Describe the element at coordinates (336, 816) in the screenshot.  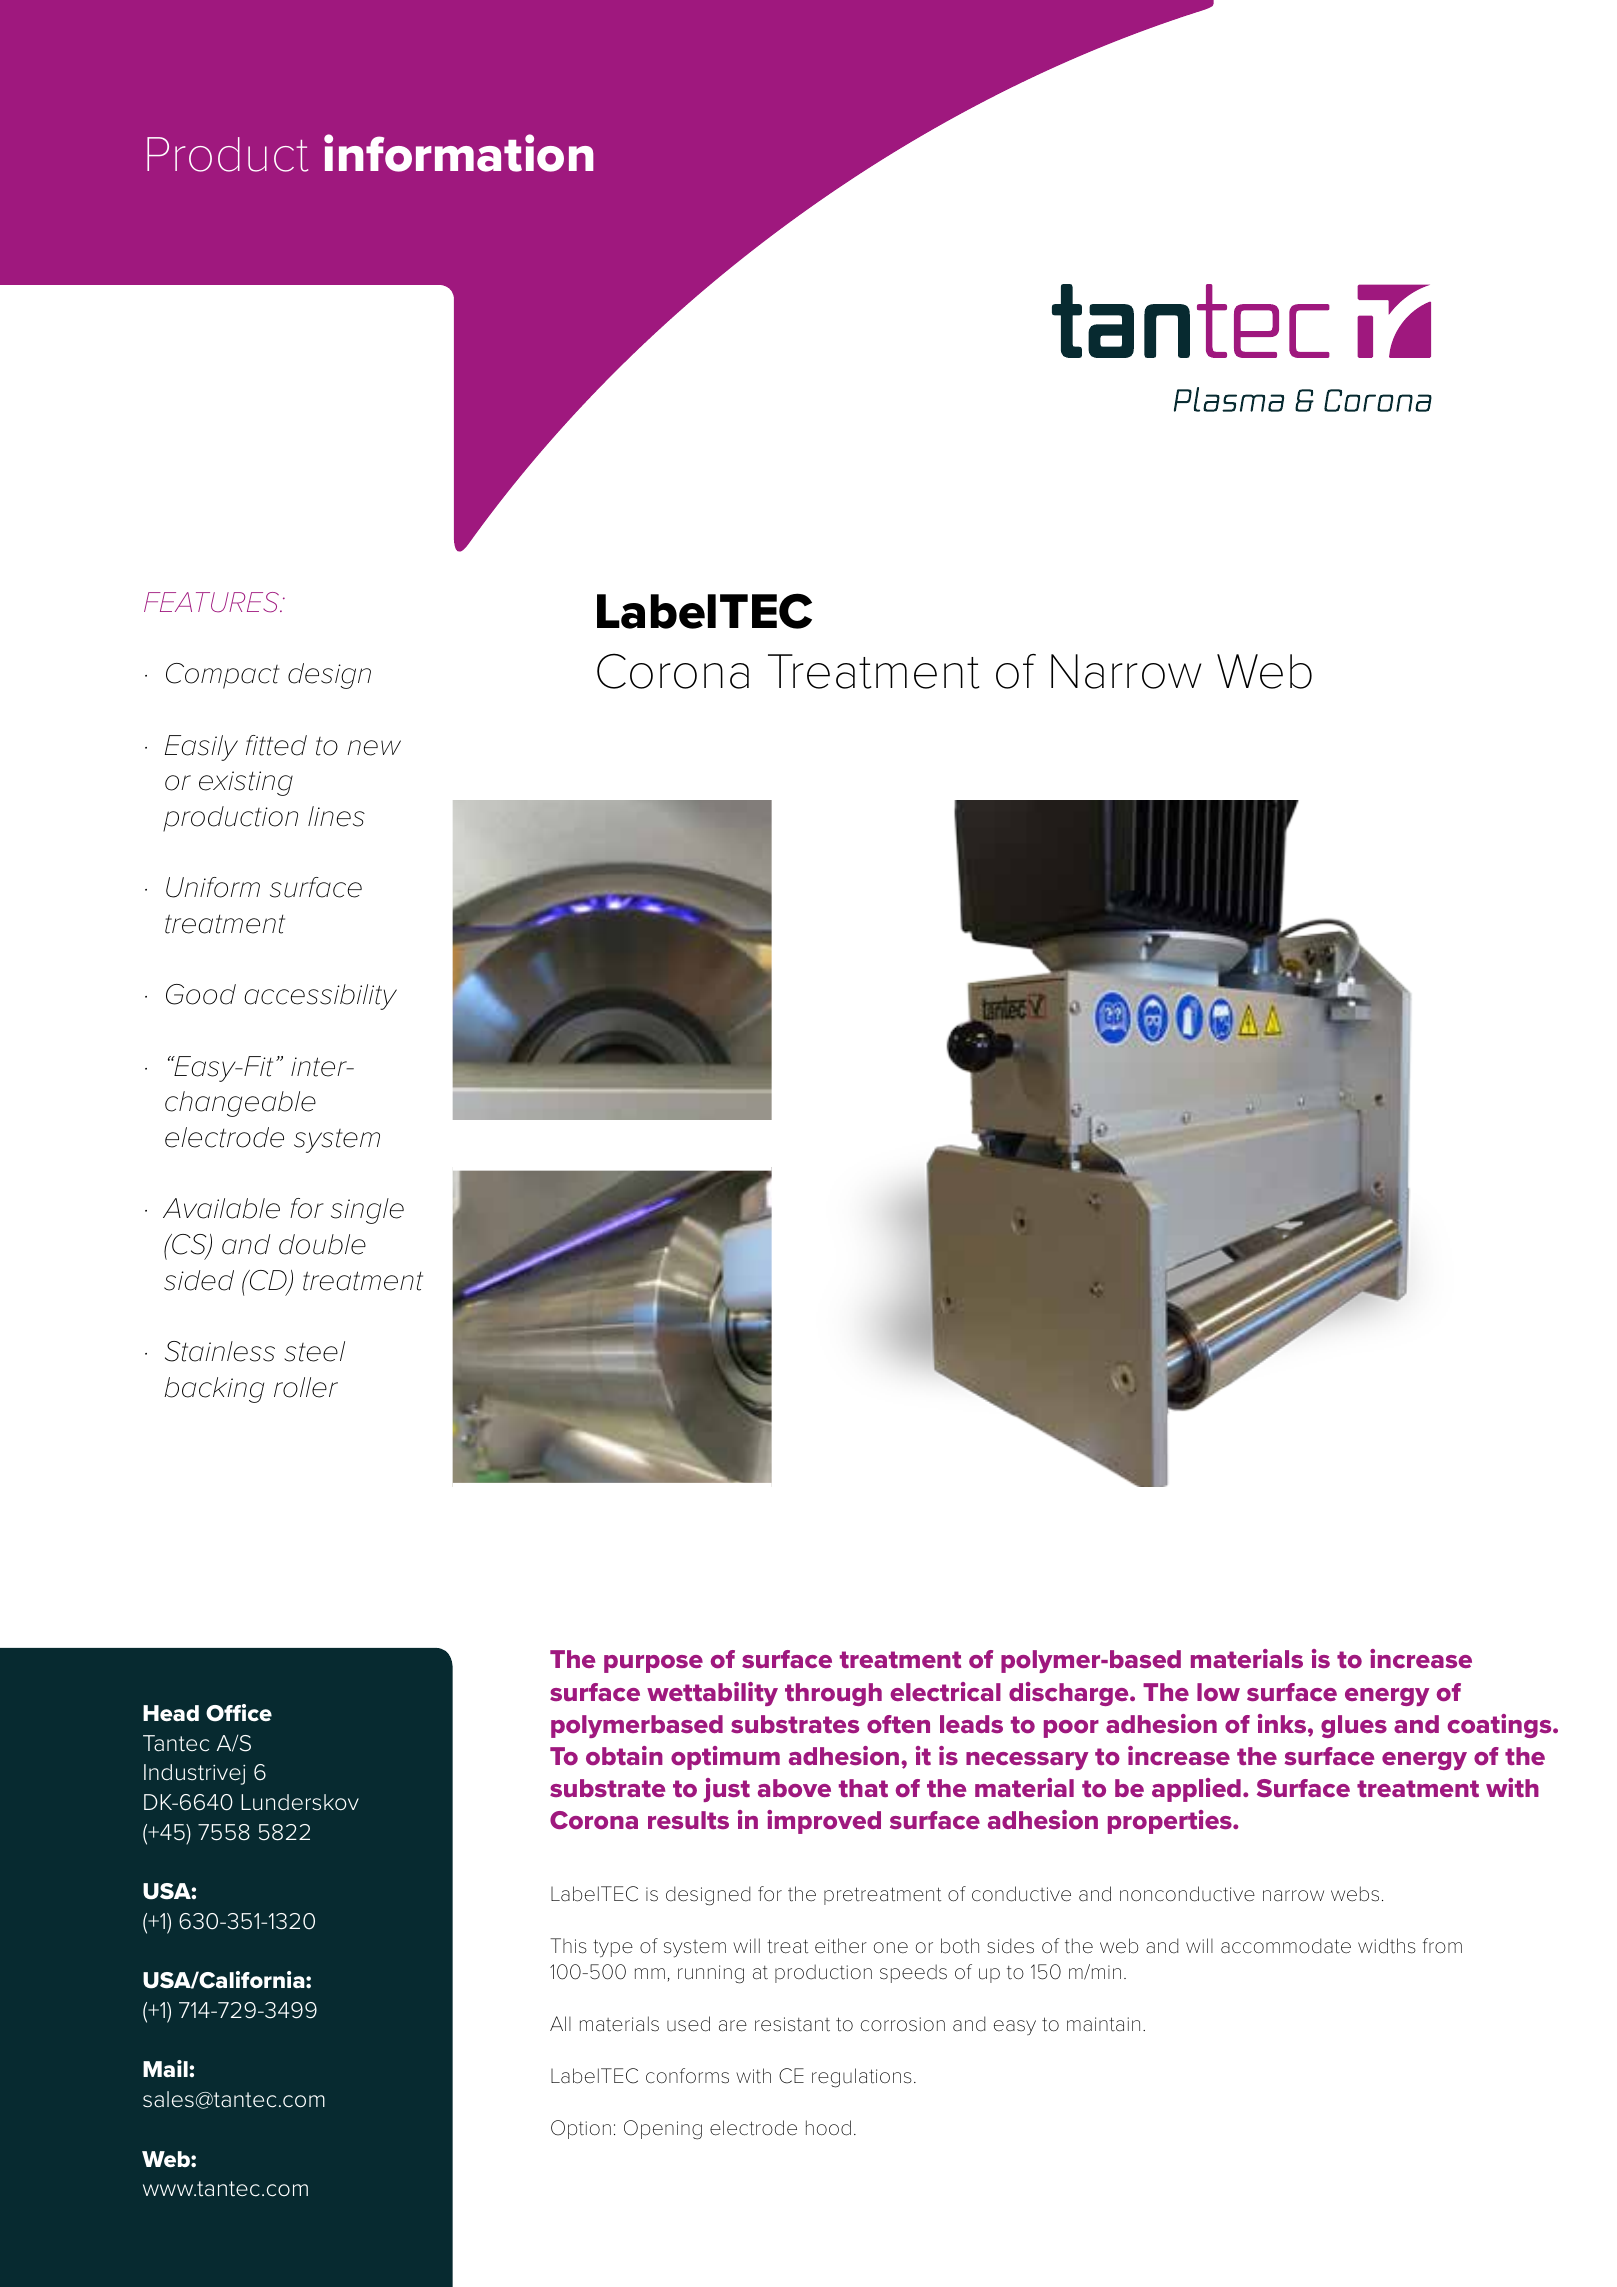
I see `lines` at that location.
